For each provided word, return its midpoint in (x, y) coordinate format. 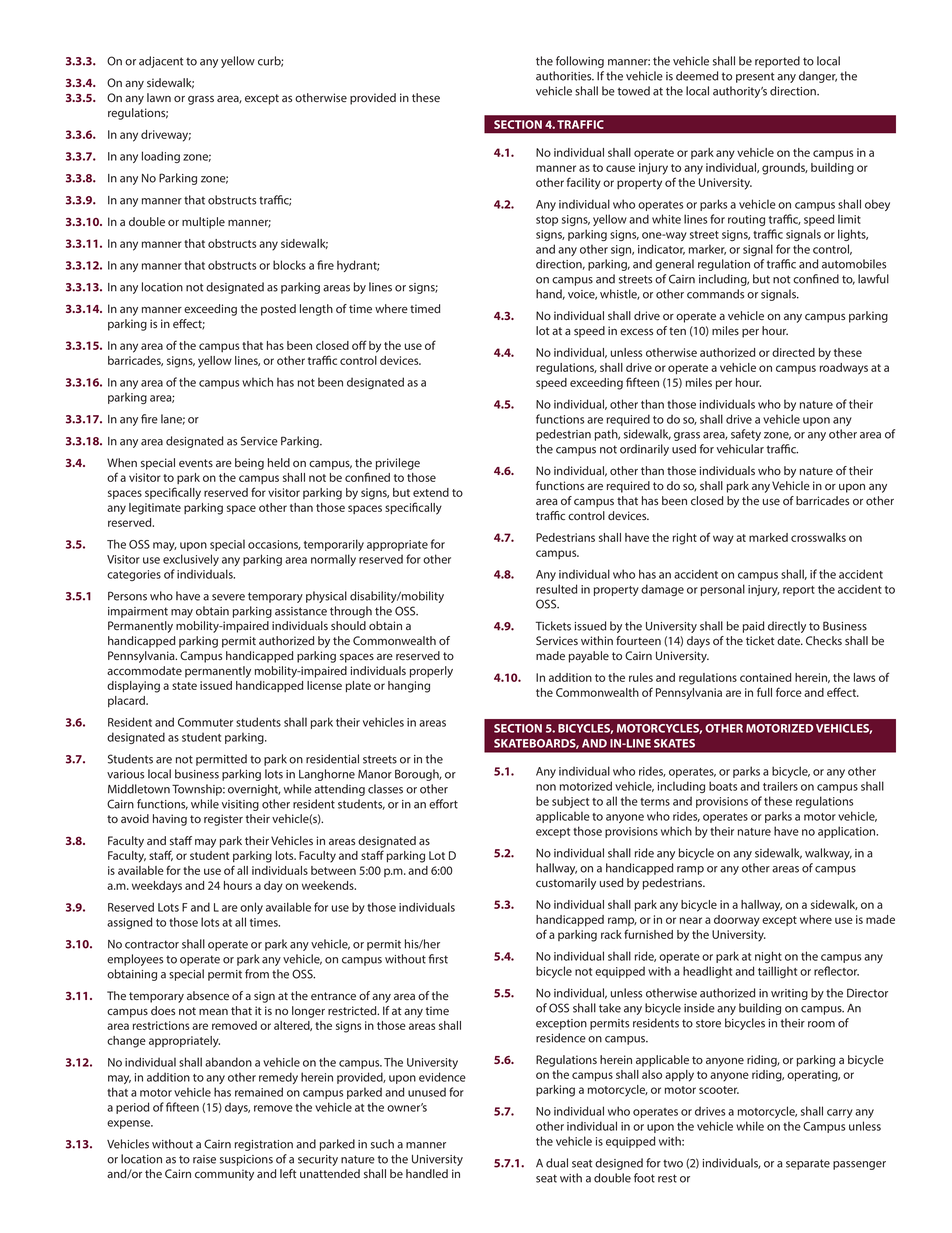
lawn (159, 97)
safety (746, 435)
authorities (565, 76)
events (196, 463)
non (546, 787)
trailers (780, 786)
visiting (240, 805)
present (755, 77)
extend (431, 492)
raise (204, 1159)
